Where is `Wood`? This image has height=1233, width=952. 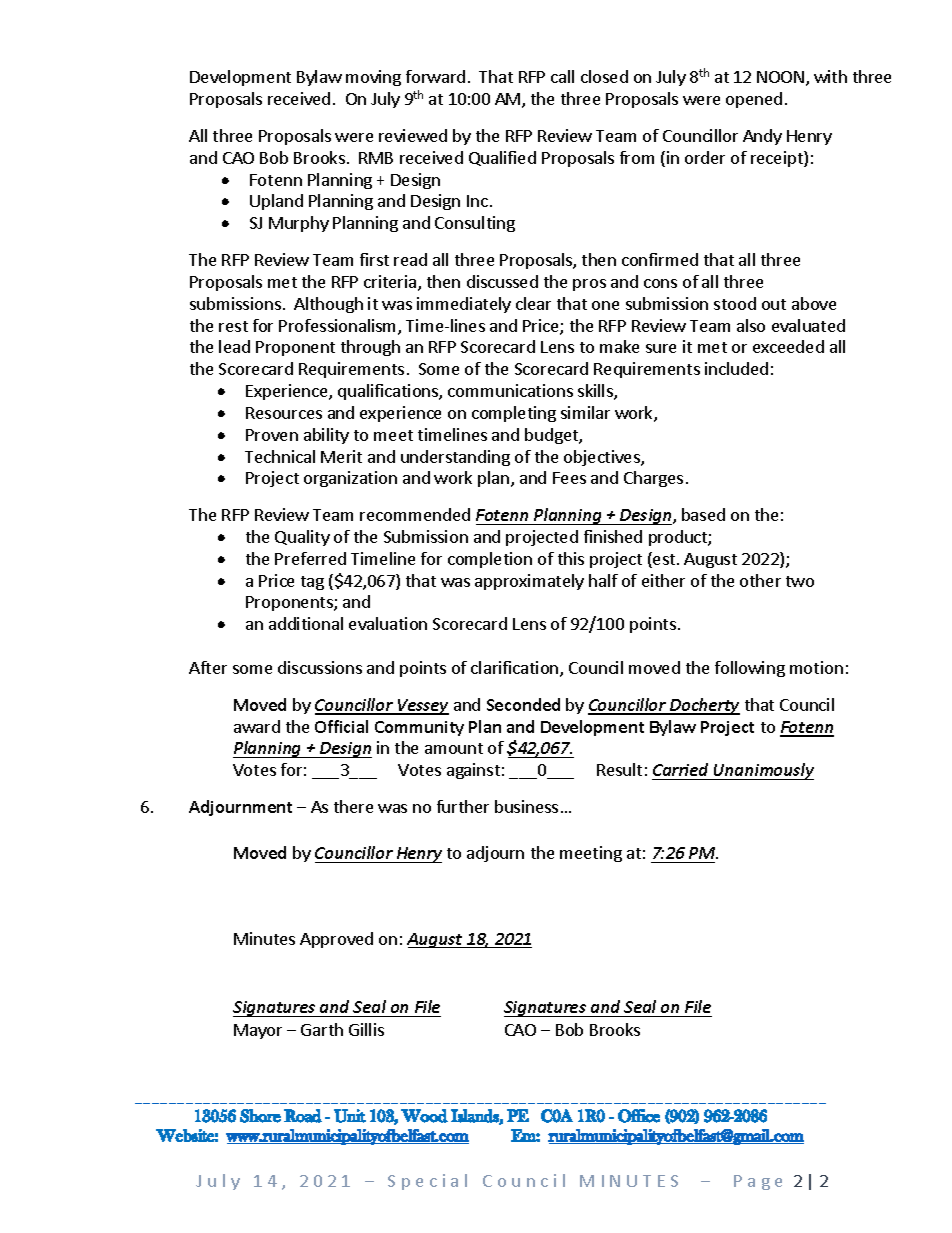
Wood is located at coordinates (424, 1116).
